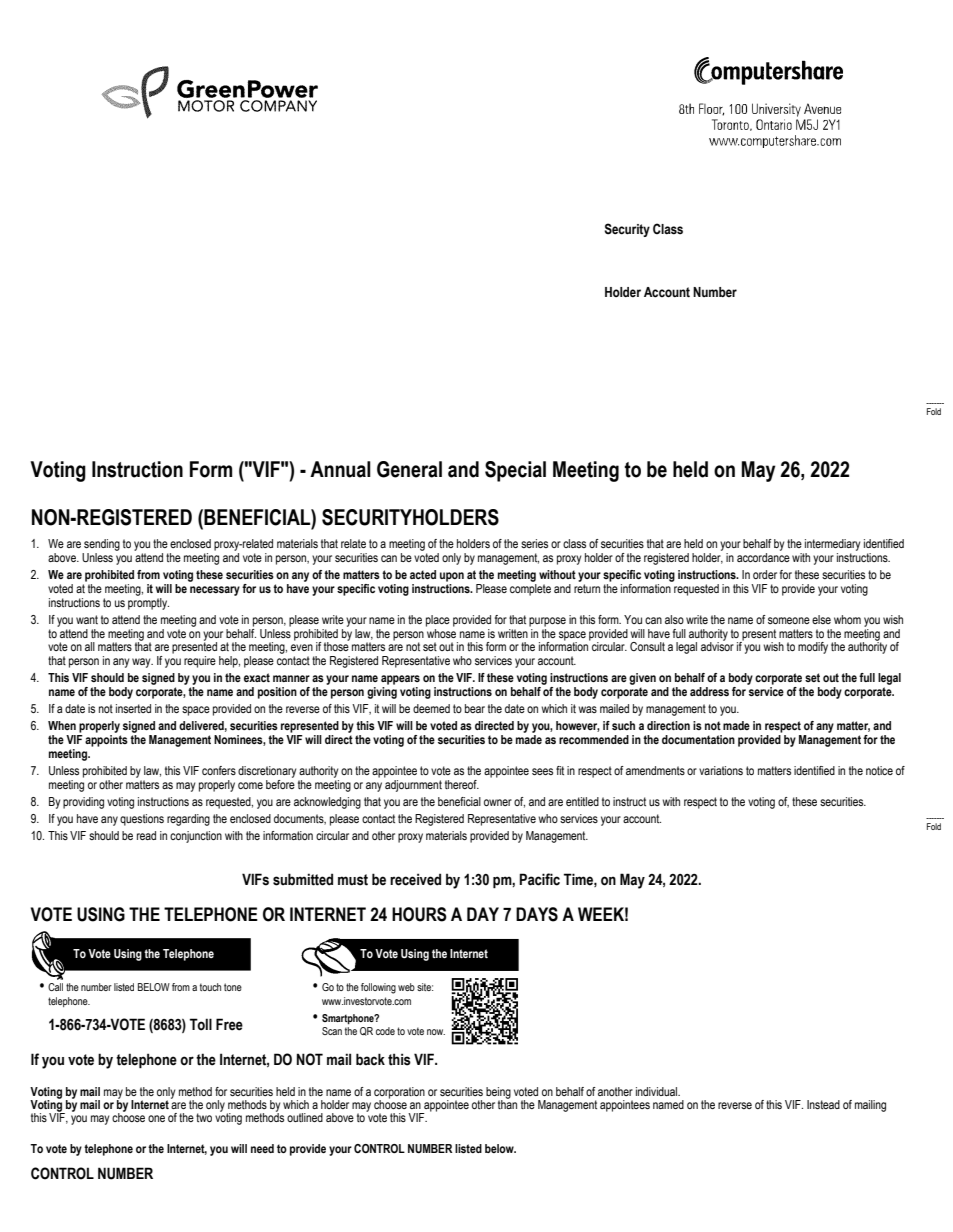  Describe the element at coordinates (106, 741) in the image. I see `appoints` at that location.
